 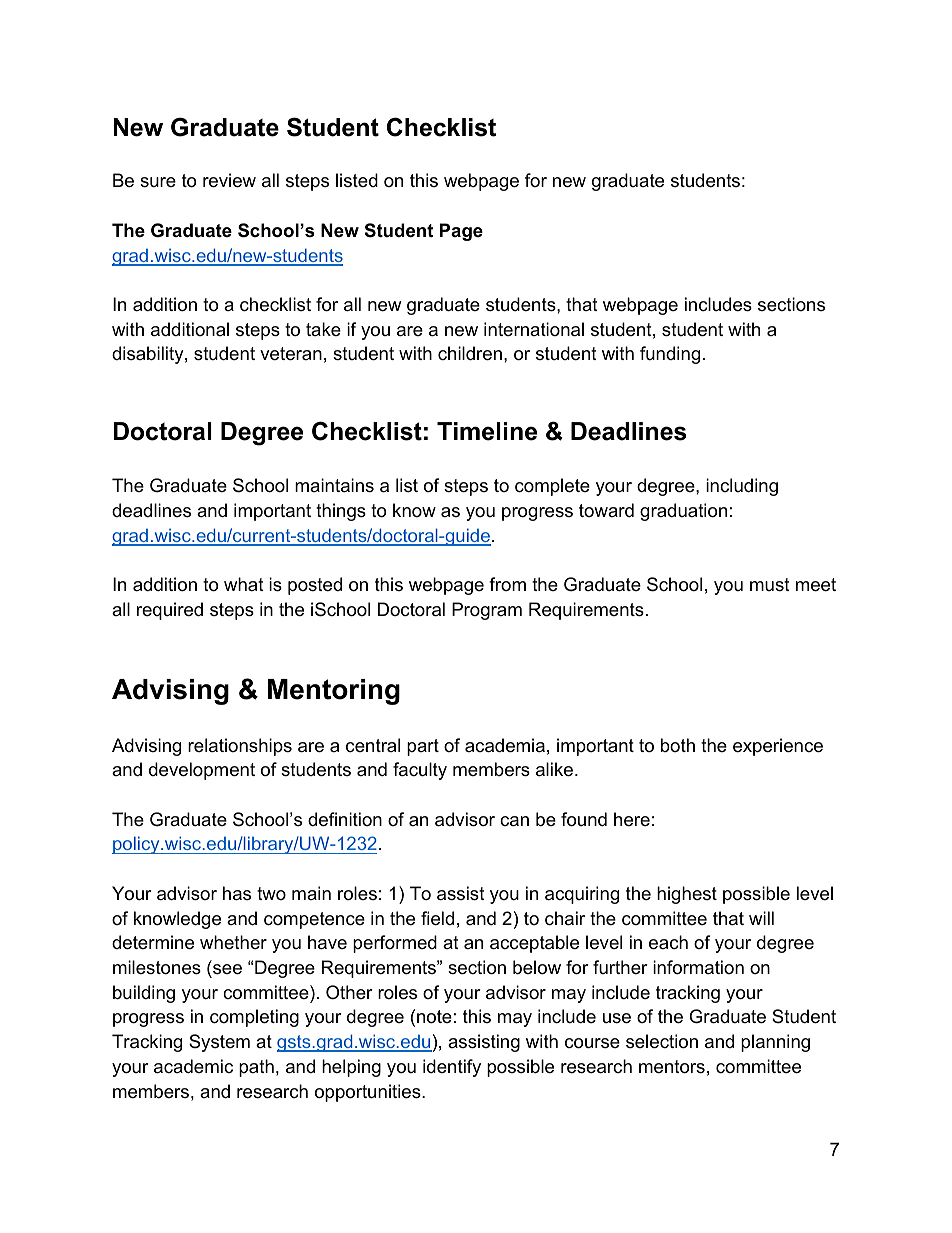 What do you see at coordinates (487, 611) in the screenshot?
I see `Program` at bounding box center [487, 611].
